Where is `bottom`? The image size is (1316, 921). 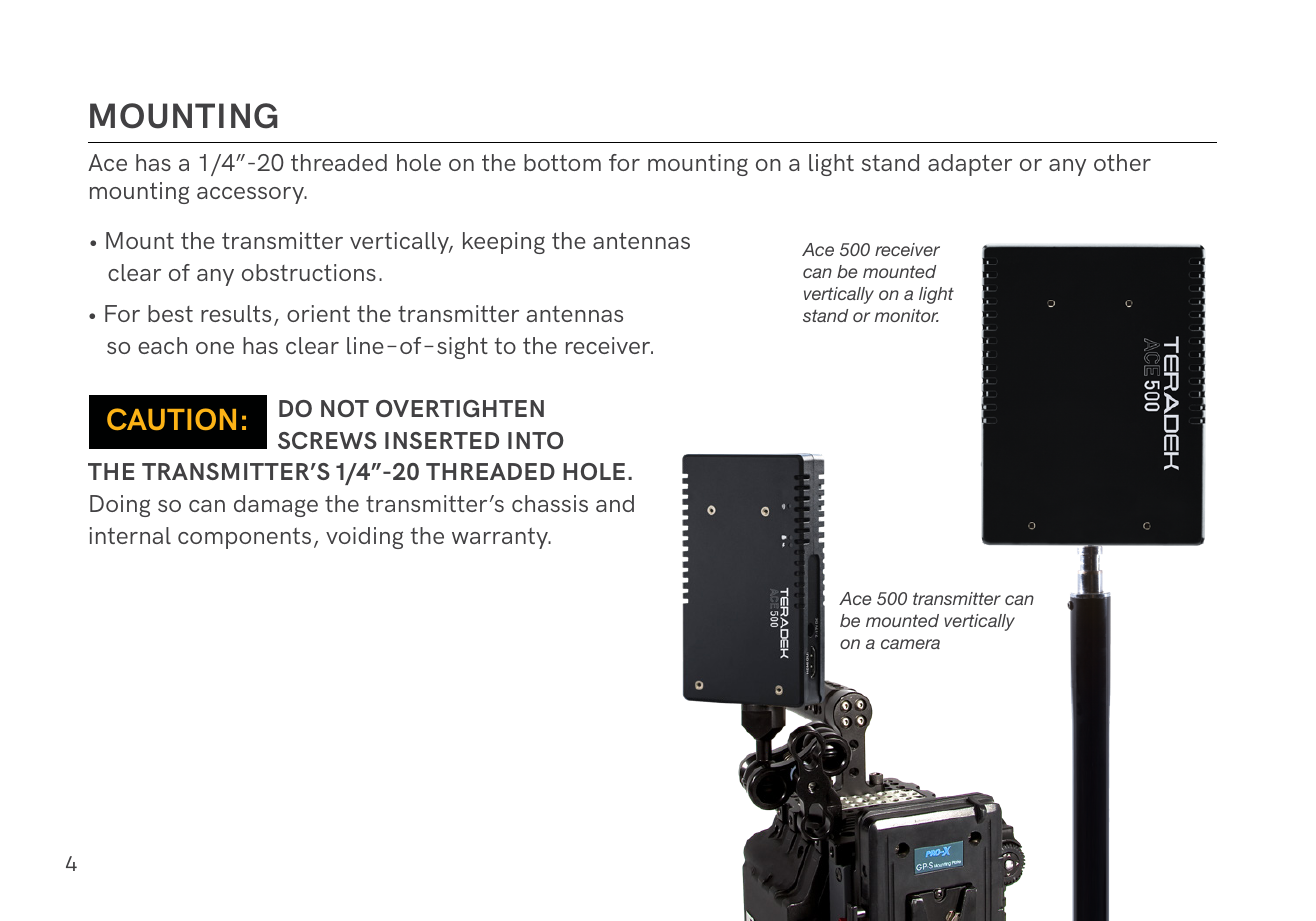
bottom is located at coordinates (562, 162).
